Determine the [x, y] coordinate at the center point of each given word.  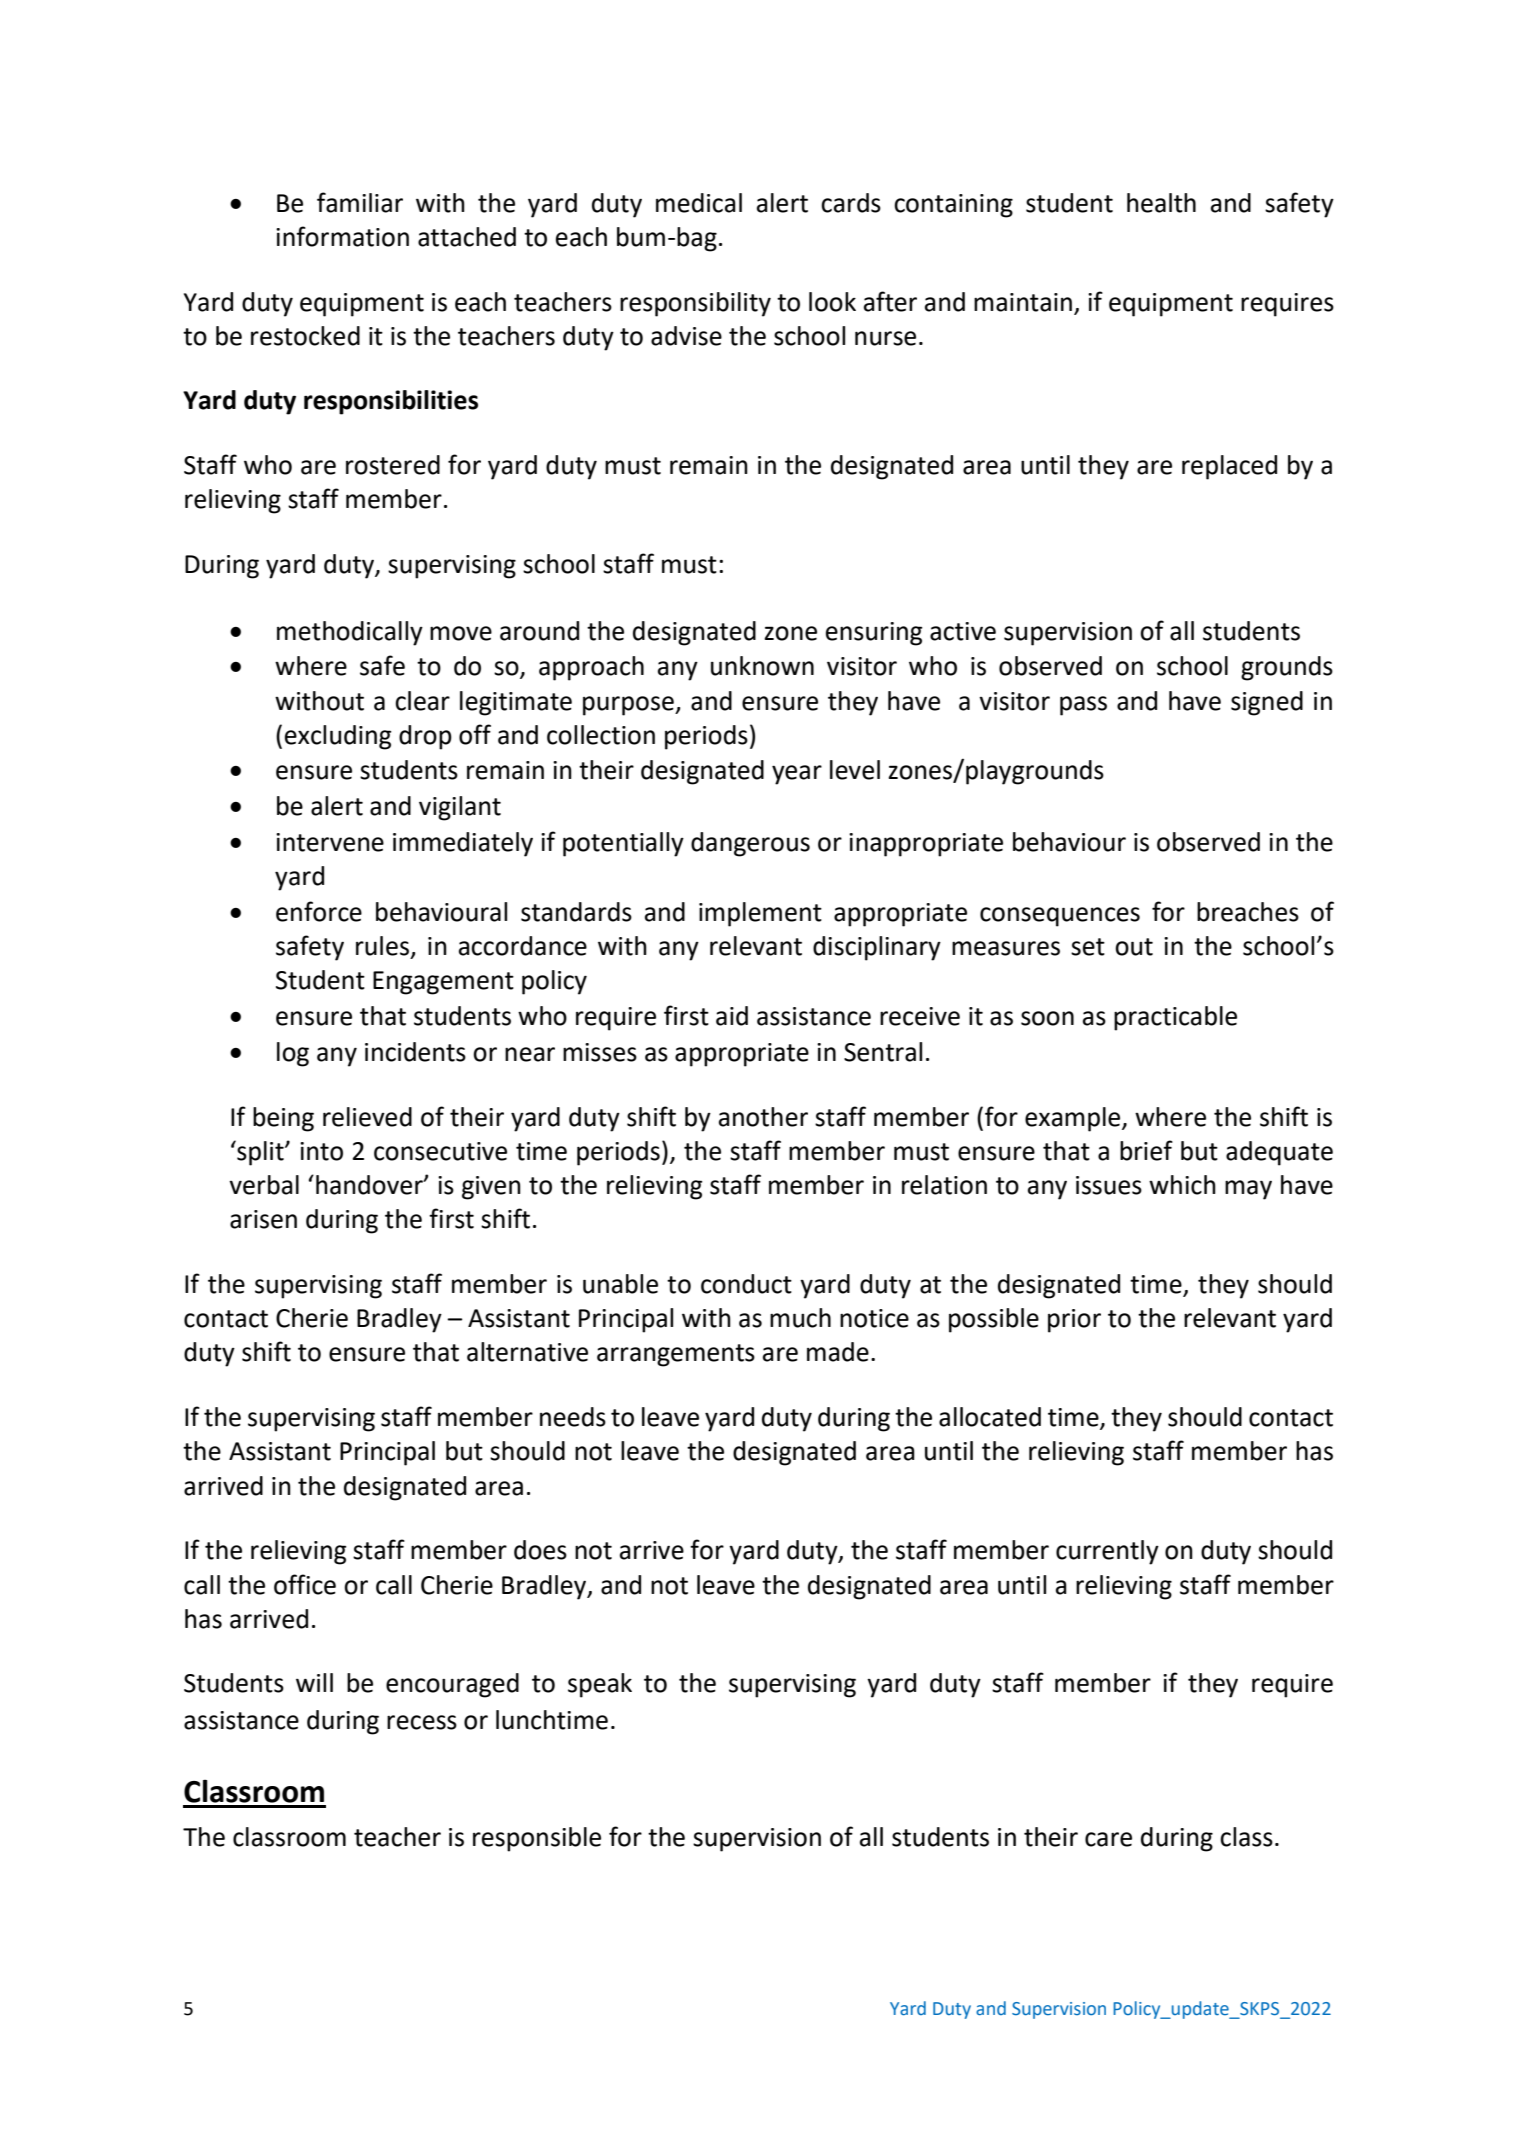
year [797, 775]
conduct [746, 1284]
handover [370, 1185]
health [1161, 203]
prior [1074, 1321]
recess [422, 1722]
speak [600, 1685]
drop [425, 737]
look [832, 302]
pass [1083, 706]
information [342, 236]
